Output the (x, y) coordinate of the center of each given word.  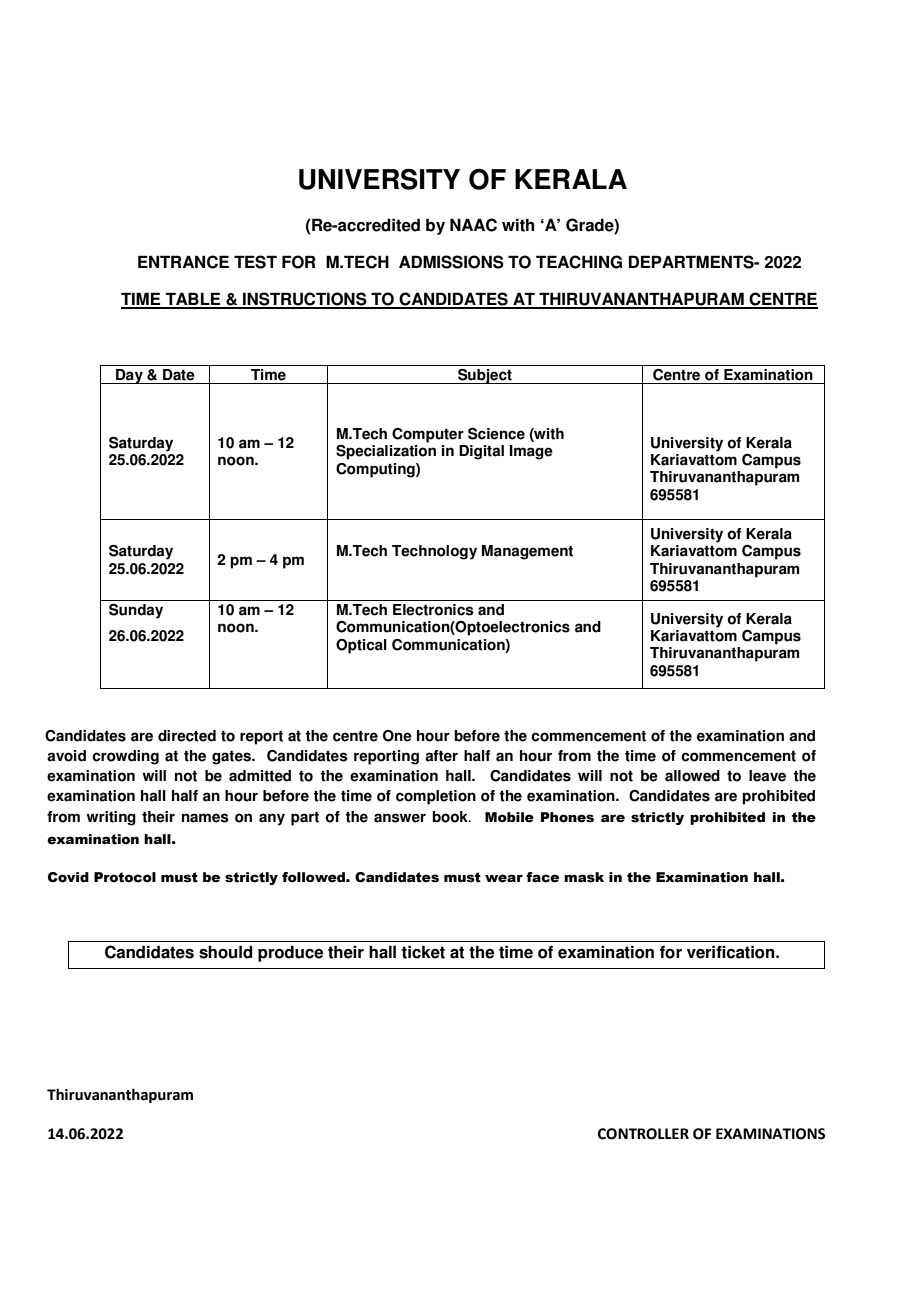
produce (290, 953)
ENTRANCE (183, 262)
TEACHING (579, 262)
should (226, 952)
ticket (423, 952)
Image (531, 452)
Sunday (136, 611)
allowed (692, 776)
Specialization (386, 452)
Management (527, 552)
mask (584, 877)
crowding (125, 757)
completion (436, 797)
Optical (361, 646)
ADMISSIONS (451, 262)
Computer (428, 435)
